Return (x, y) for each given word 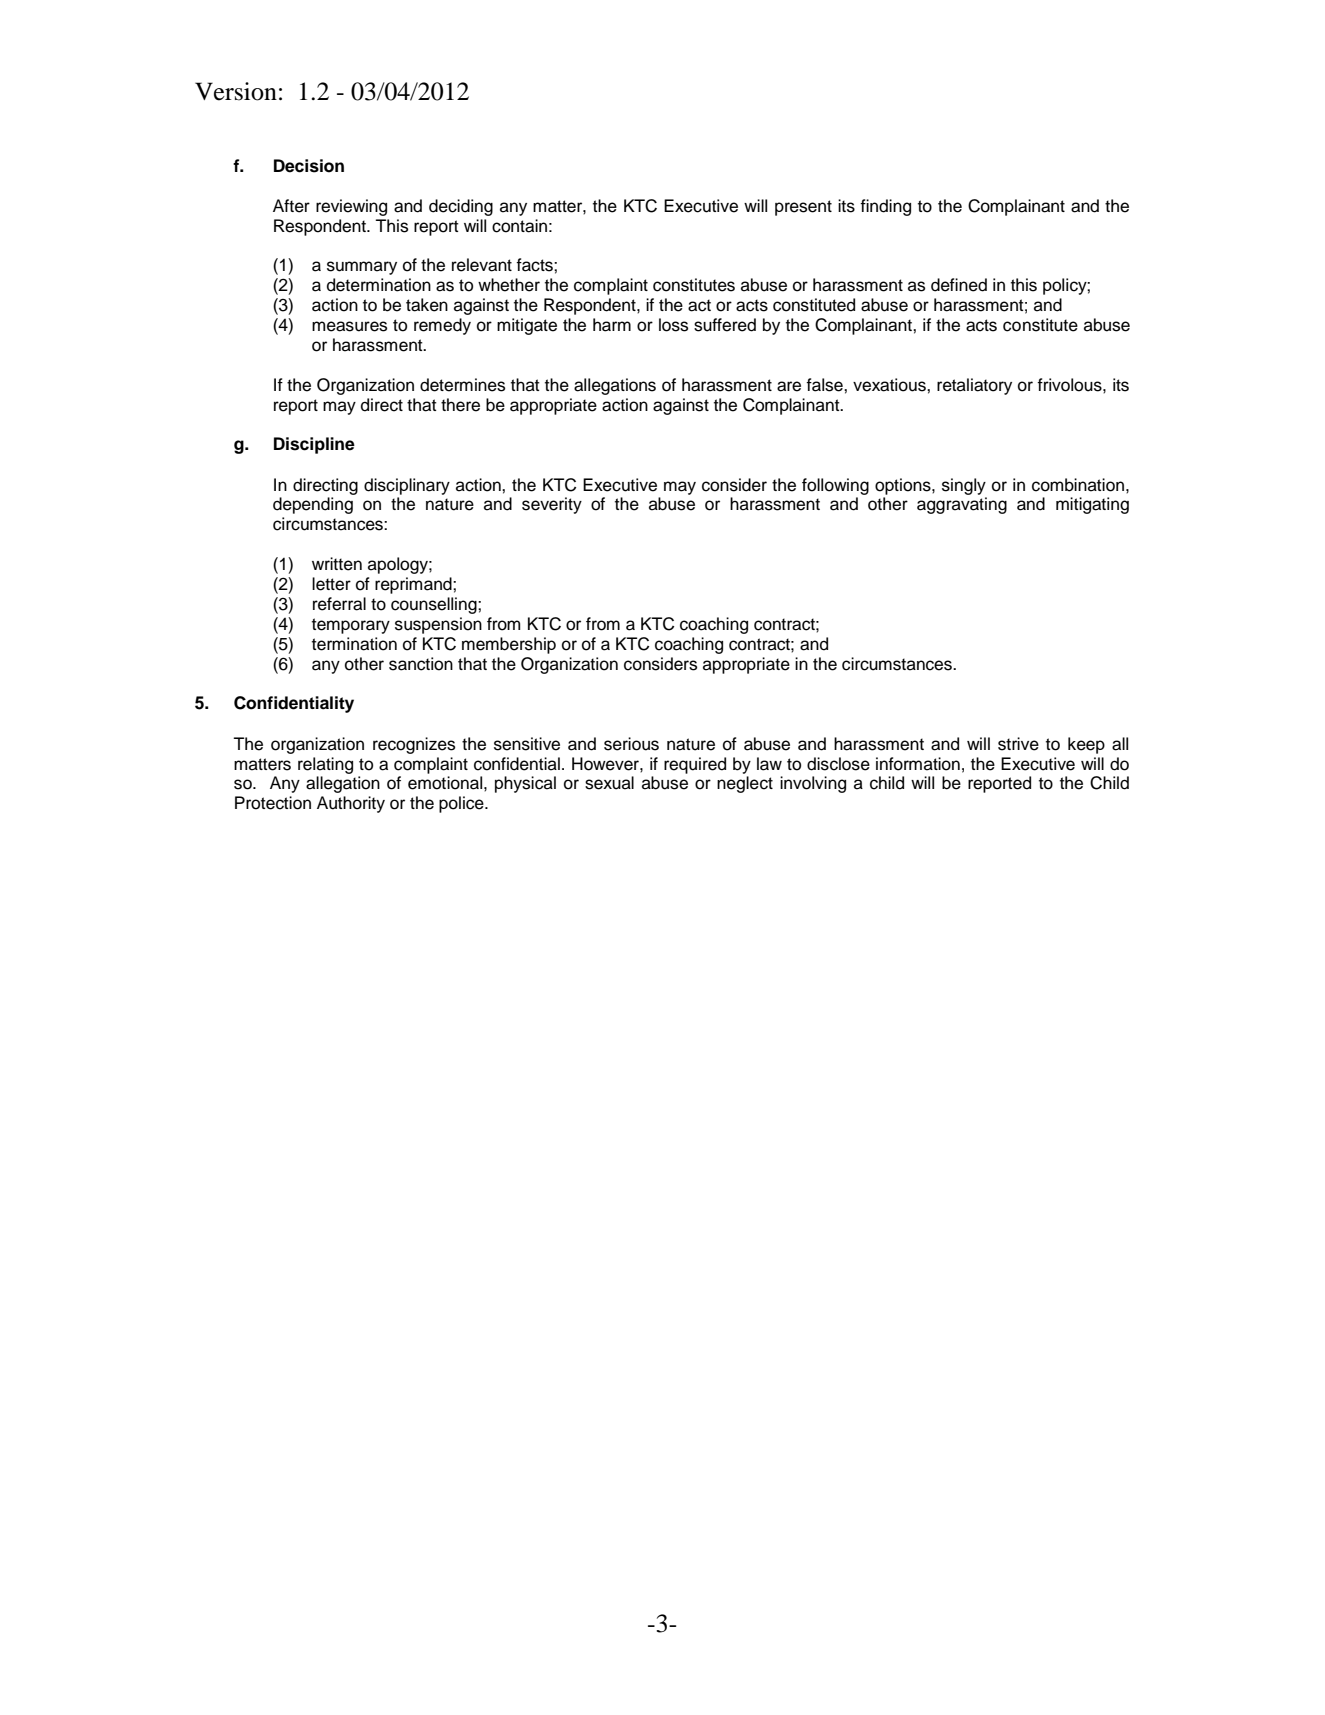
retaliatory (974, 386)
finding (885, 207)
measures (349, 326)
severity (552, 505)
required (695, 765)
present (803, 208)
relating (325, 765)
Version (236, 91)
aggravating (962, 505)
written (337, 564)
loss (673, 325)
